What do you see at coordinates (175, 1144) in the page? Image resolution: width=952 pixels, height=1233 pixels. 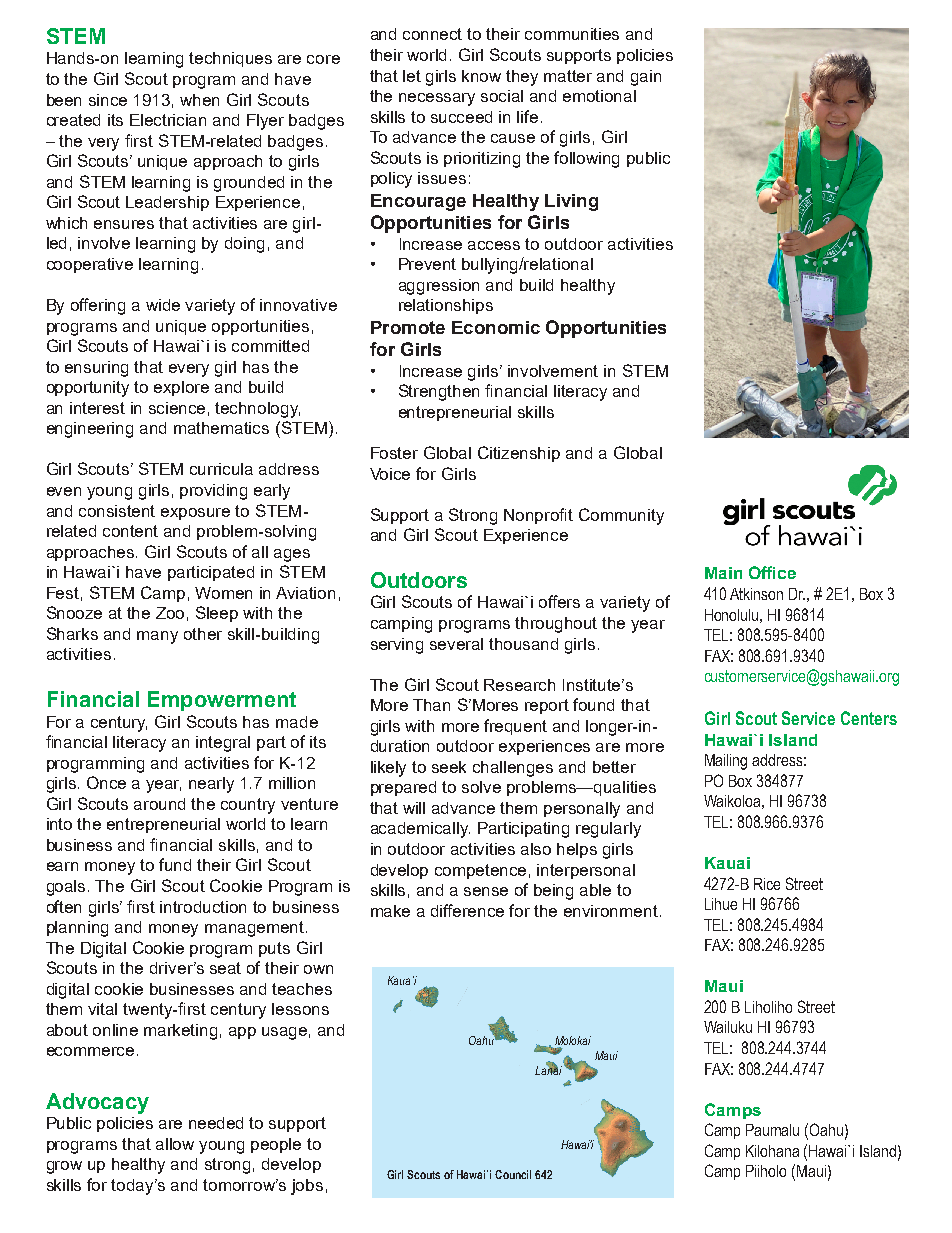 I see `allow` at bounding box center [175, 1144].
